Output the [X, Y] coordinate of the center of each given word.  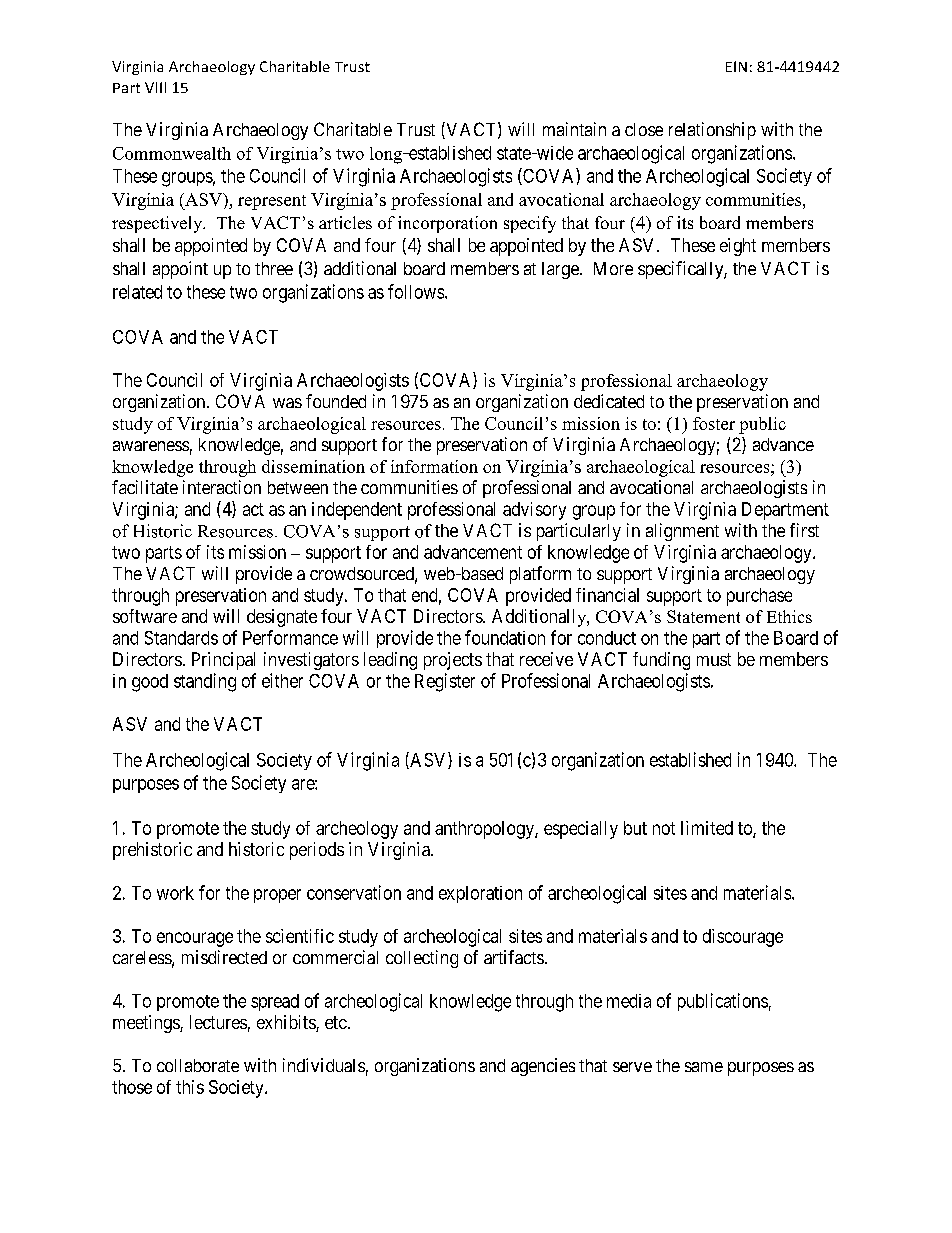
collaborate [198, 1065]
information [434, 466]
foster [714, 423]
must [714, 659]
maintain [574, 129]
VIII [155, 87]
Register [445, 682]
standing [205, 682]
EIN [736, 66]
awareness [151, 446]
